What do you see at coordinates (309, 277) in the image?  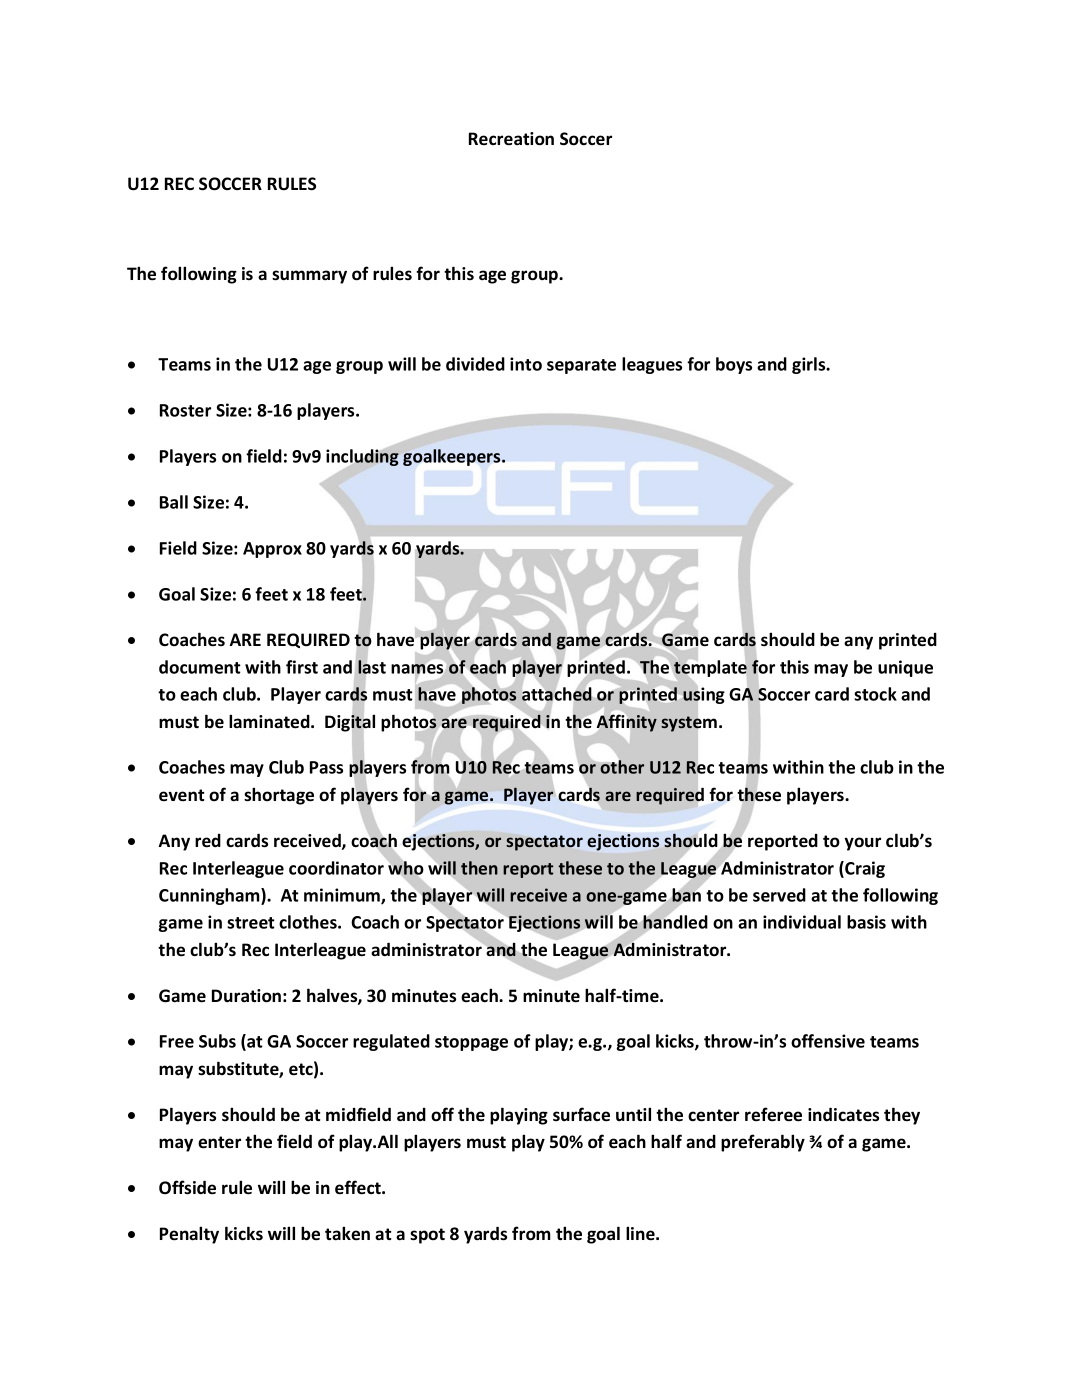 I see `summary` at bounding box center [309, 277].
